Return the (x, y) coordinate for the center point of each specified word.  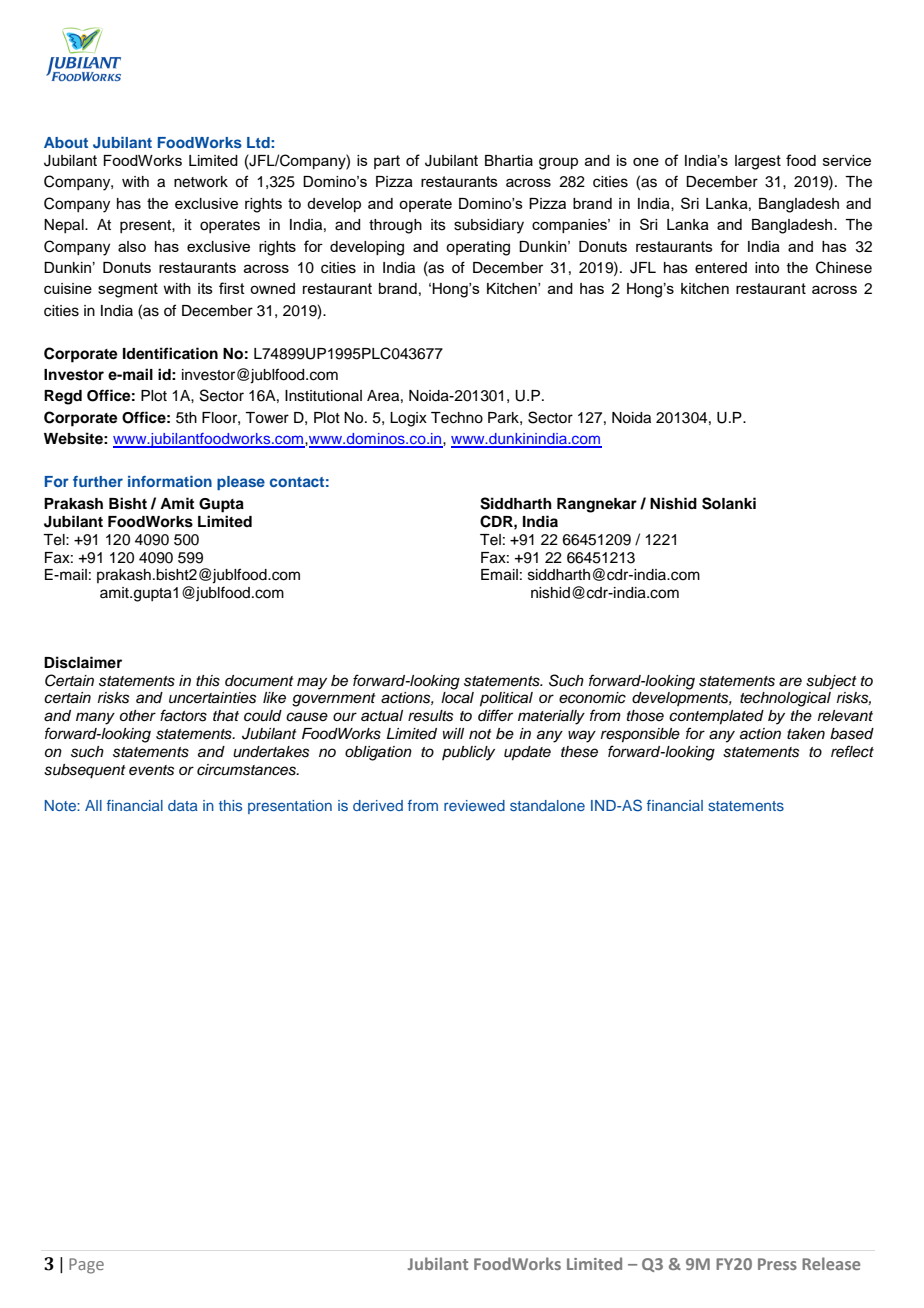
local (457, 698)
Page (86, 1266)
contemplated (716, 717)
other (138, 716)
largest (758, 162)
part (387, 162)
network (201, 182)
